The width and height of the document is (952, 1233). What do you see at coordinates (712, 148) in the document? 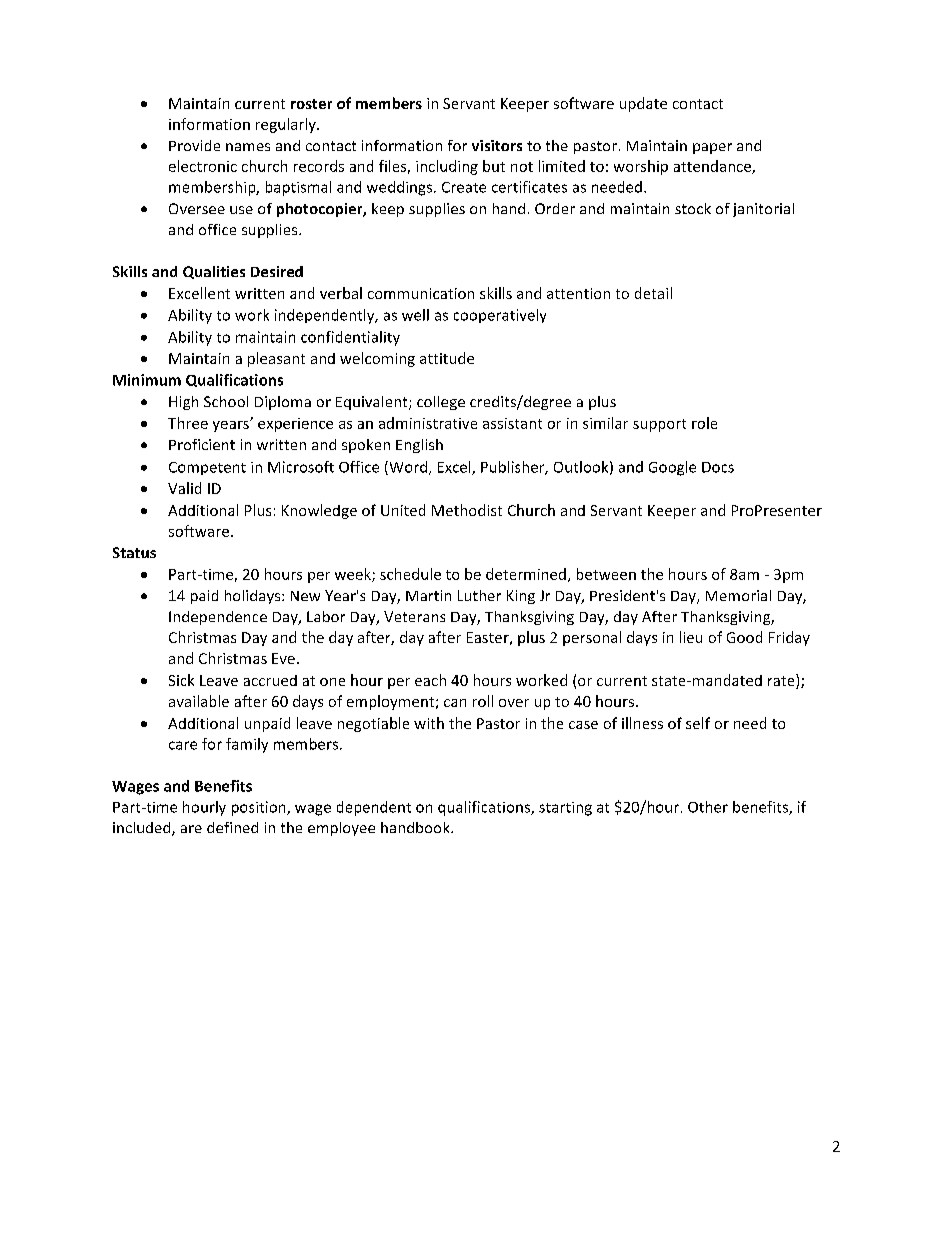
I see `paper` at bounding box center [712, 148].
